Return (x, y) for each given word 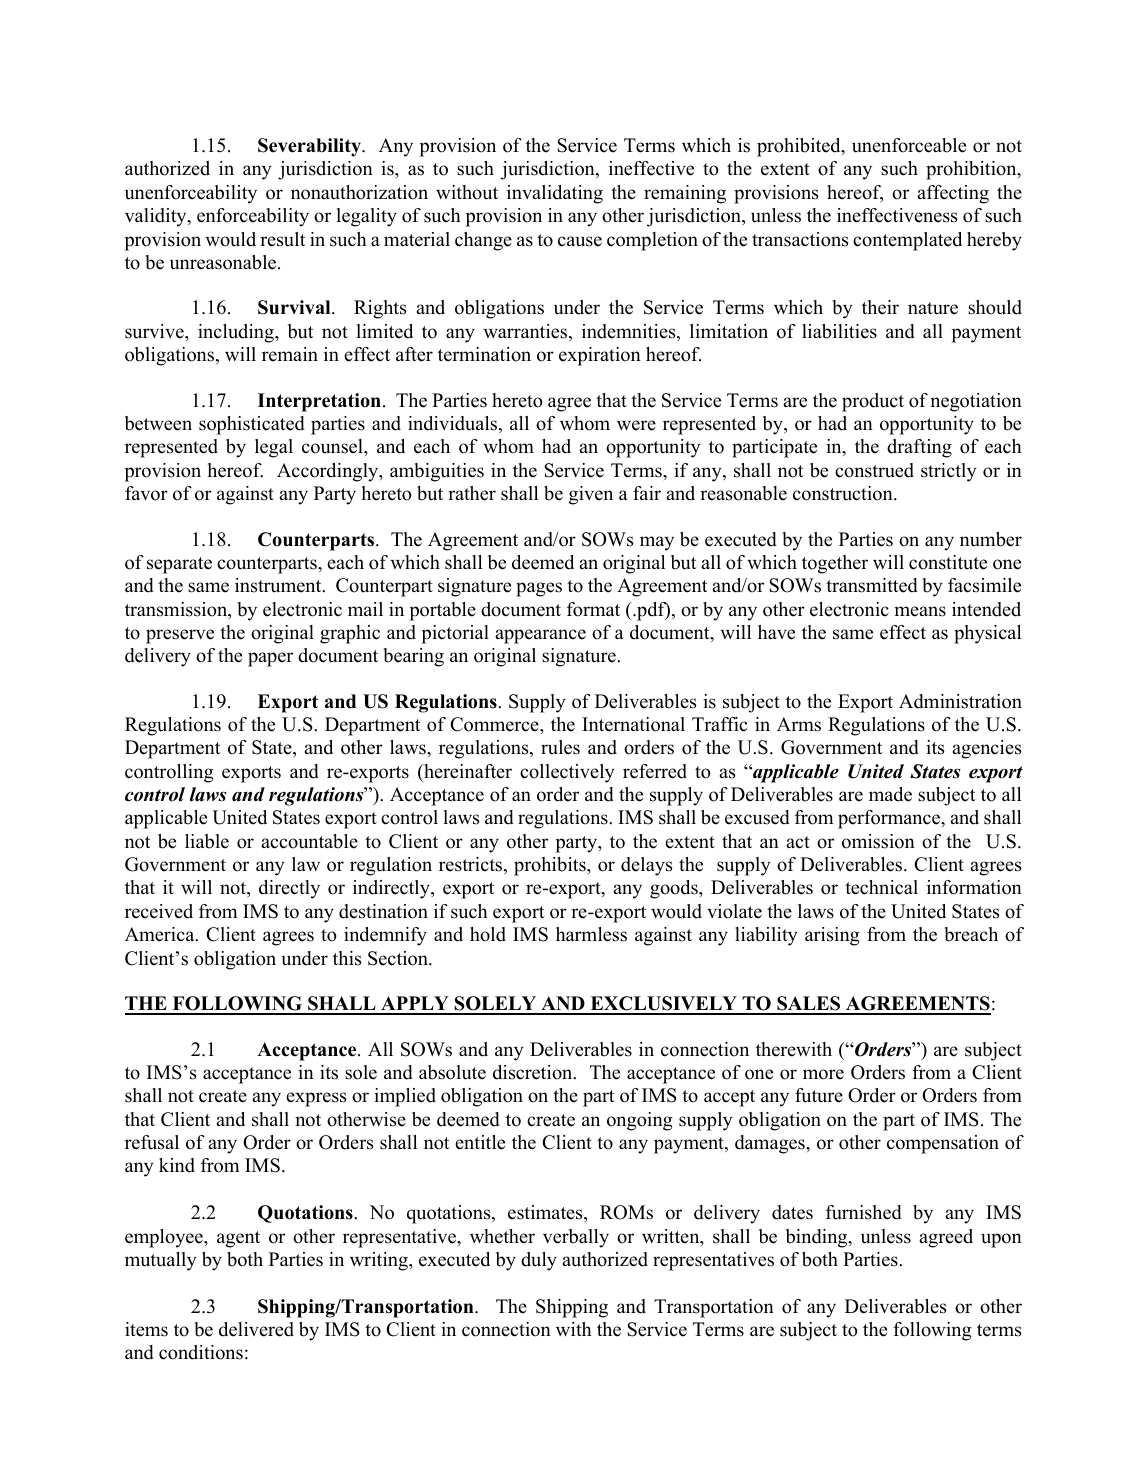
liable (207, 841)
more (823, 1074)
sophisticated (252, 425)
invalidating (555, 194)
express (316, 1099)
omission (878, 841)
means (920, 611)
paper (270, 659)
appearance (540, 636)
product (873, 402)
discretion (534, 1072)
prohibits (551, 866)
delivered (256, 1329)
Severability (311, 147)
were (636, 425)
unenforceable (909, 145)
